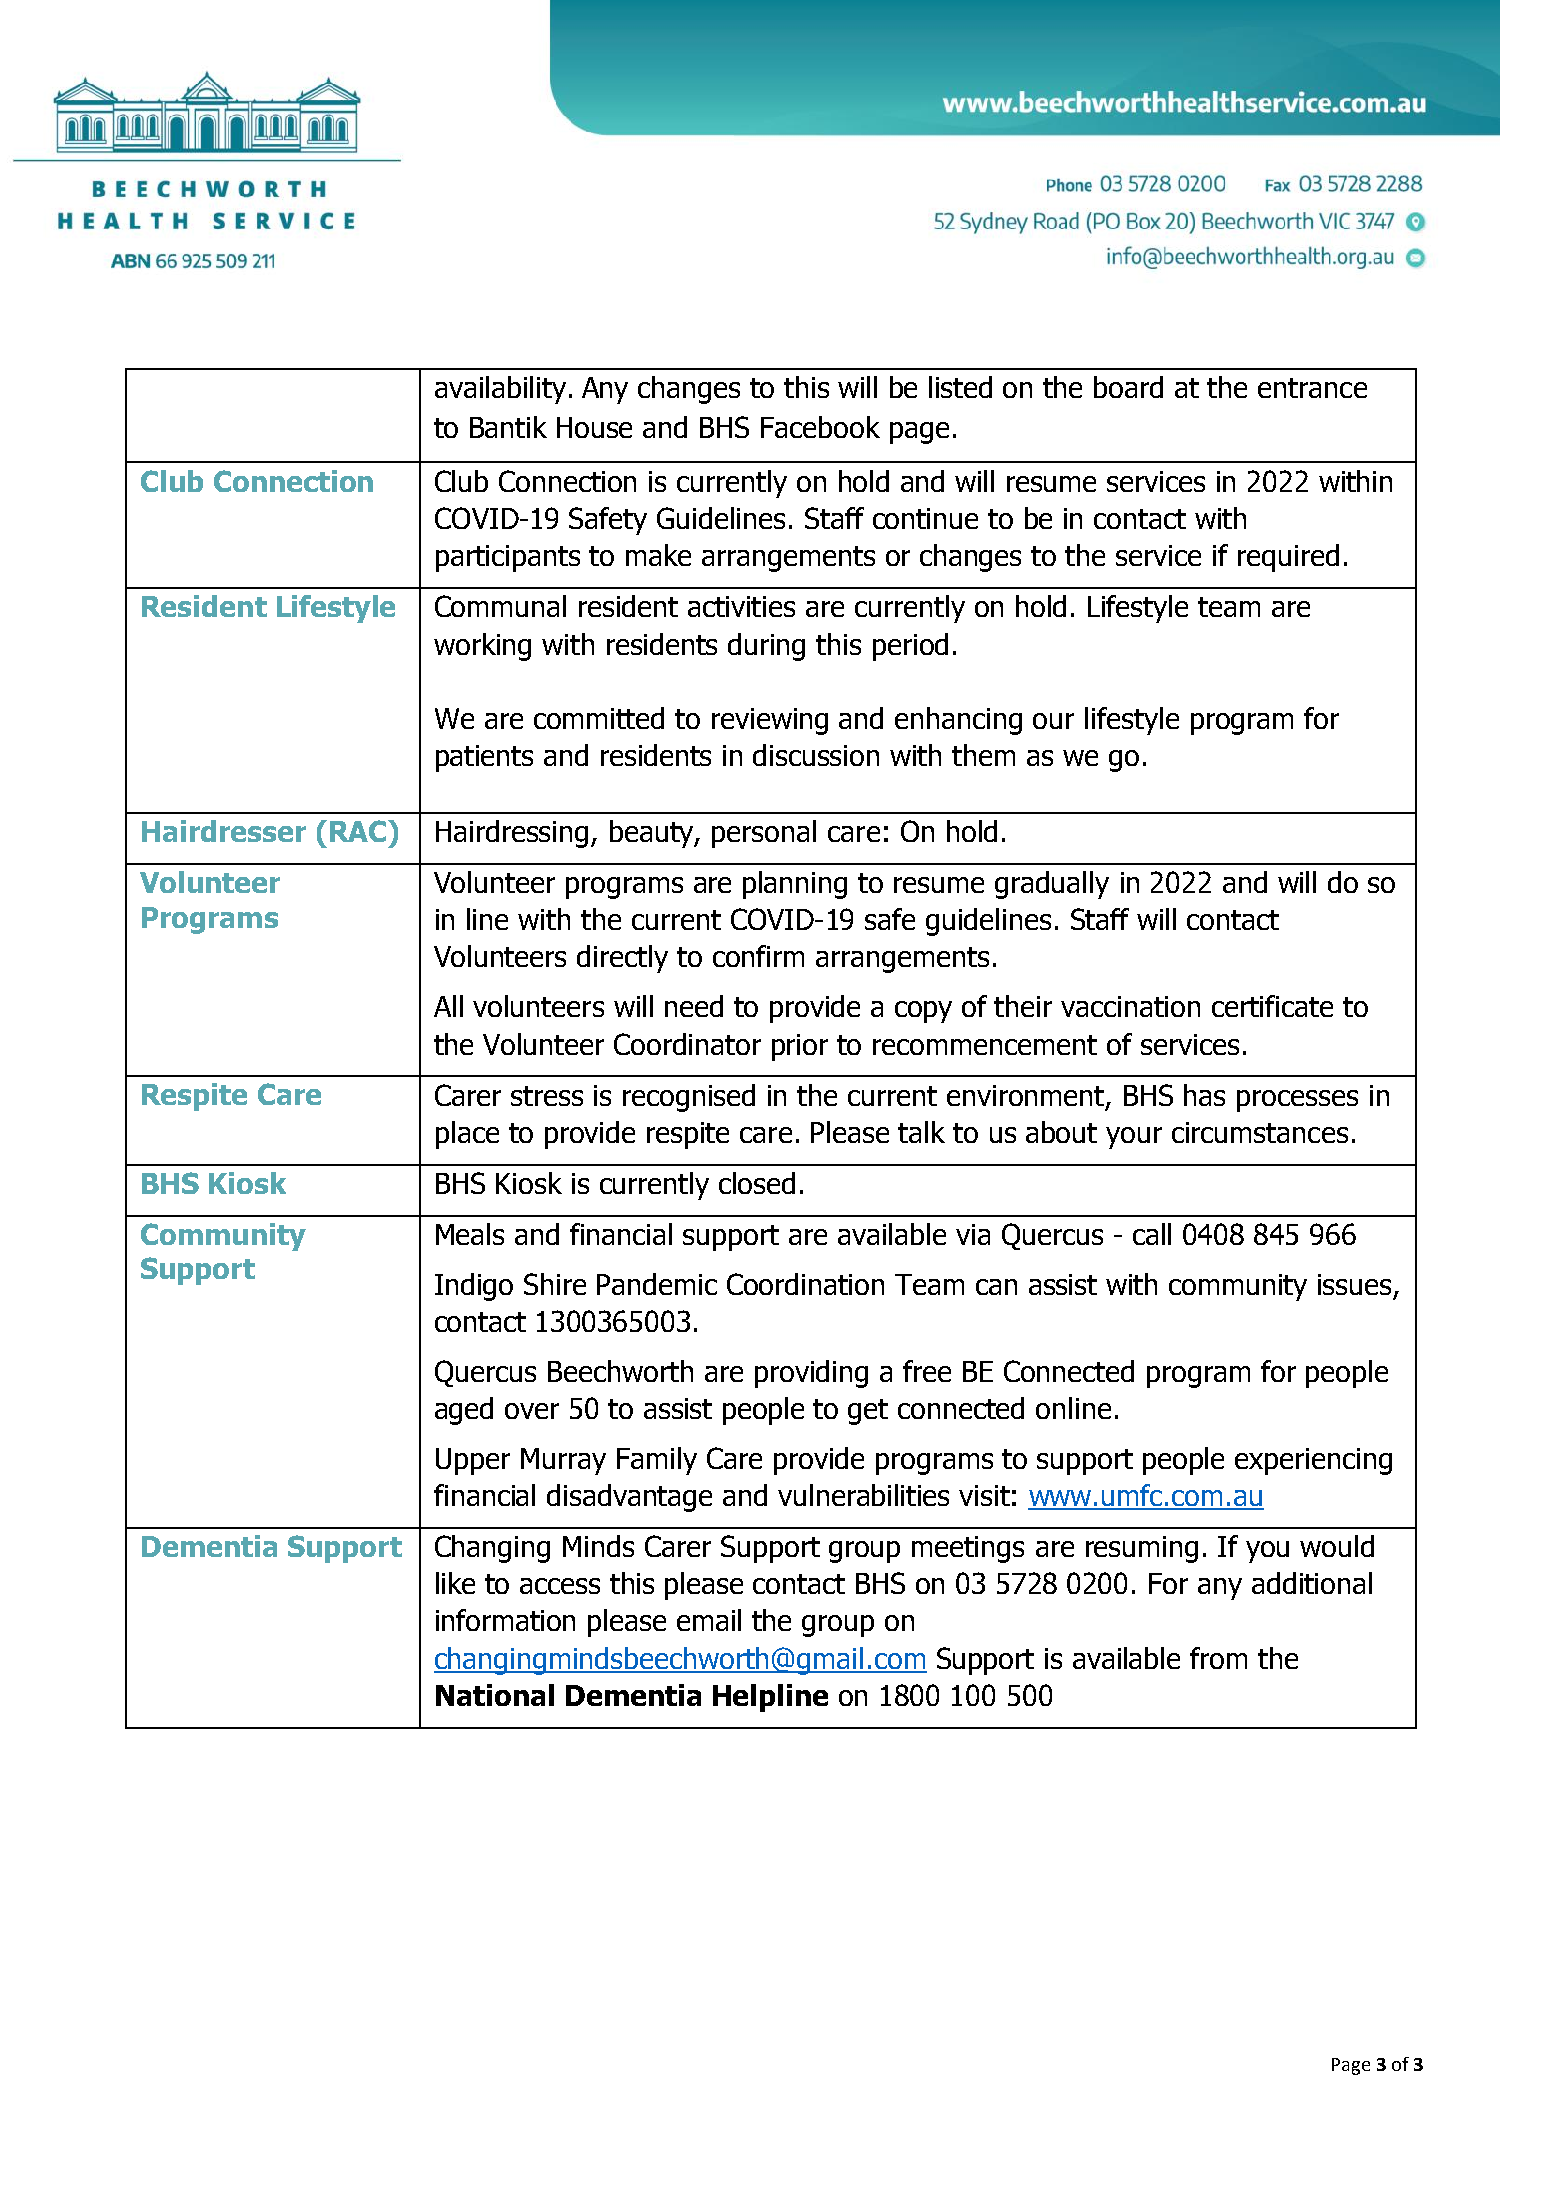 The width and height of the screenshot is (1548, 2188). Describe the element at coordinates (484, 758) in the screenshot. I see `patients` at that location.
